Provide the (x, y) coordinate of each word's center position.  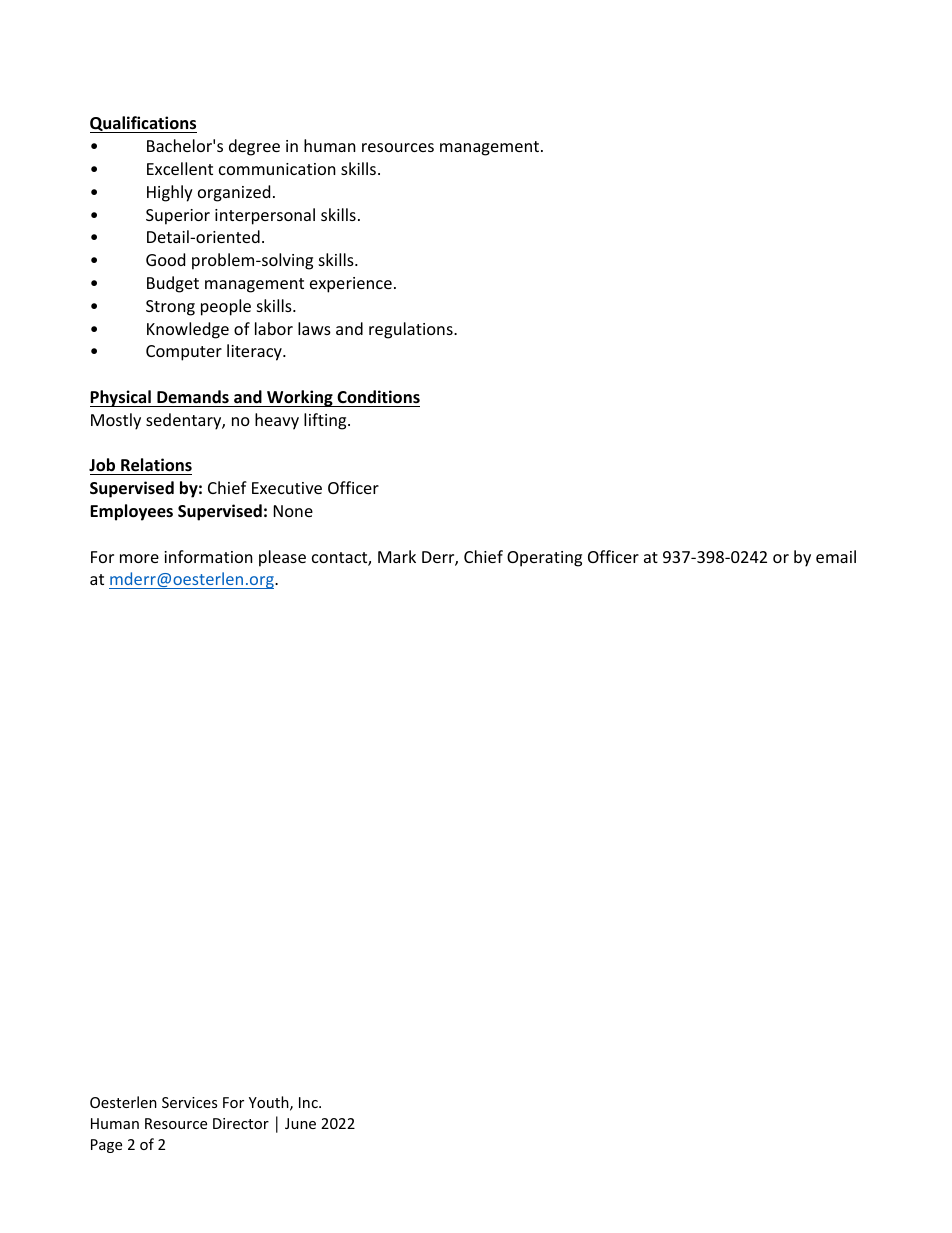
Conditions (378, 397)
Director (241, 1123)
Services (189, 1102)
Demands (193, 396)
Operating (544, 559)
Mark (397, 556)
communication (277, 169)
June (300, 1123)
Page (106, 1146)
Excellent (180, 168)
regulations (412, 330)
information (208, 556)
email (836, 556)
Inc (309, 1102)
